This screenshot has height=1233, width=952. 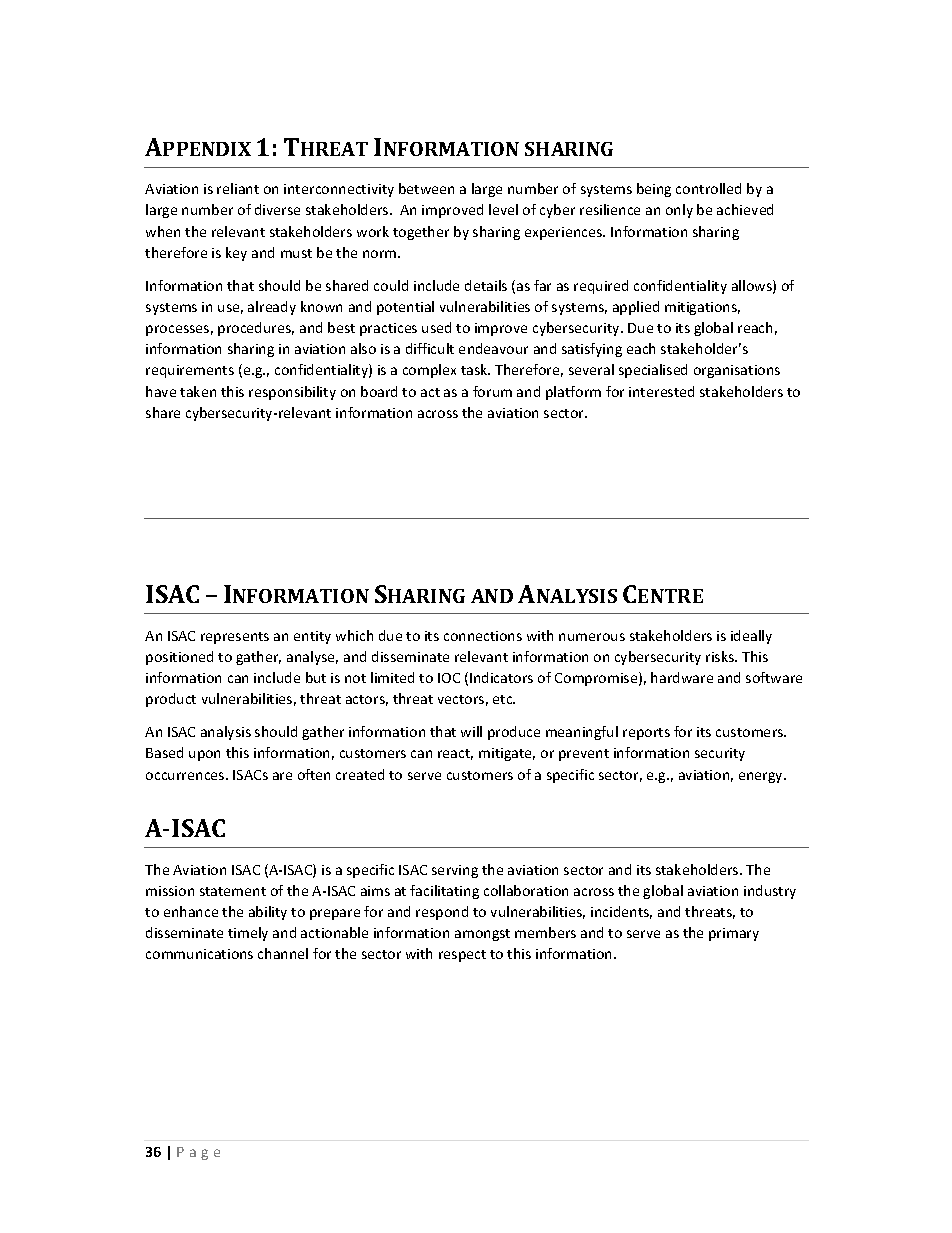 I want to click on timely, so click(x=248, y=934).
